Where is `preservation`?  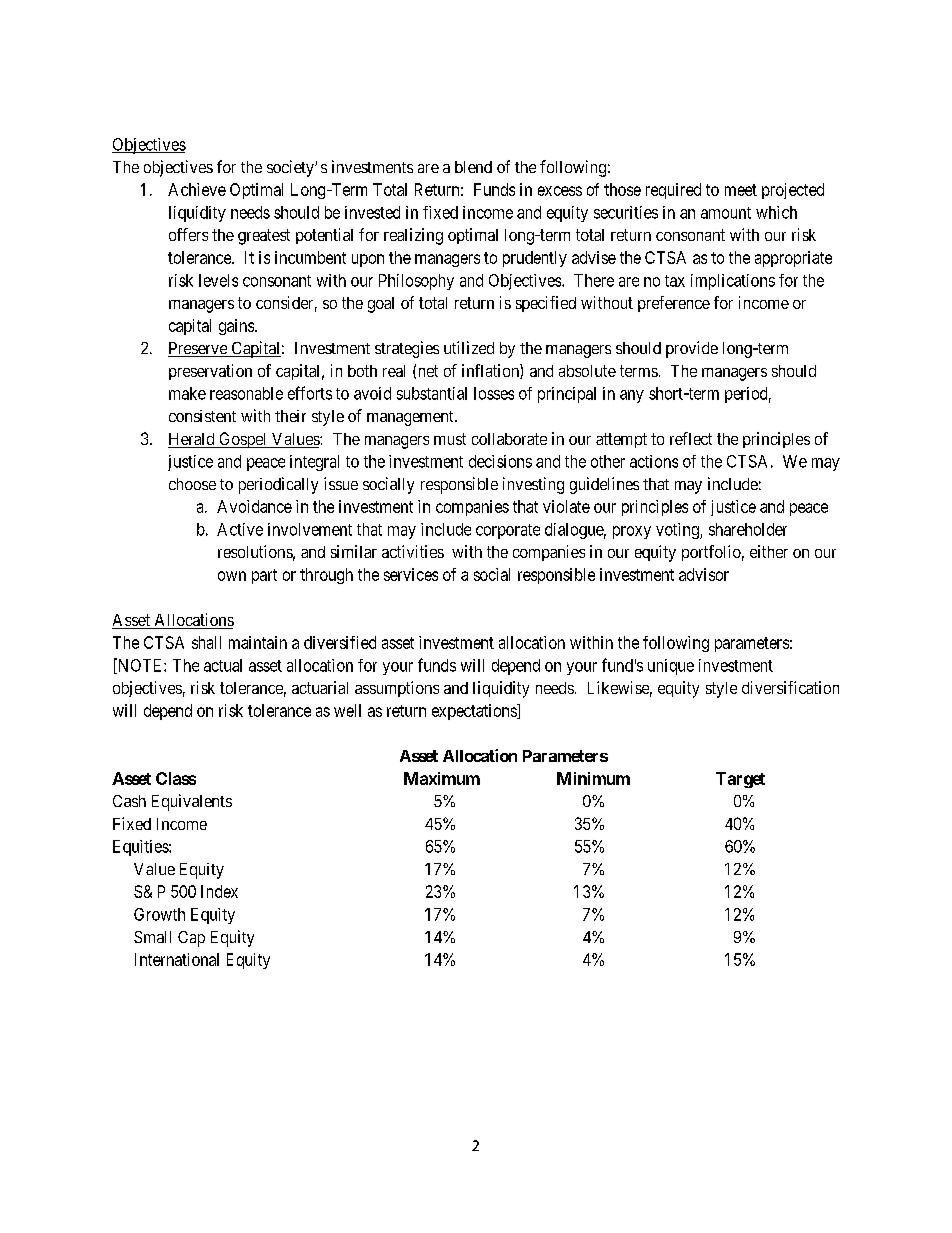 preservation is located at coordinates (210, 372).
